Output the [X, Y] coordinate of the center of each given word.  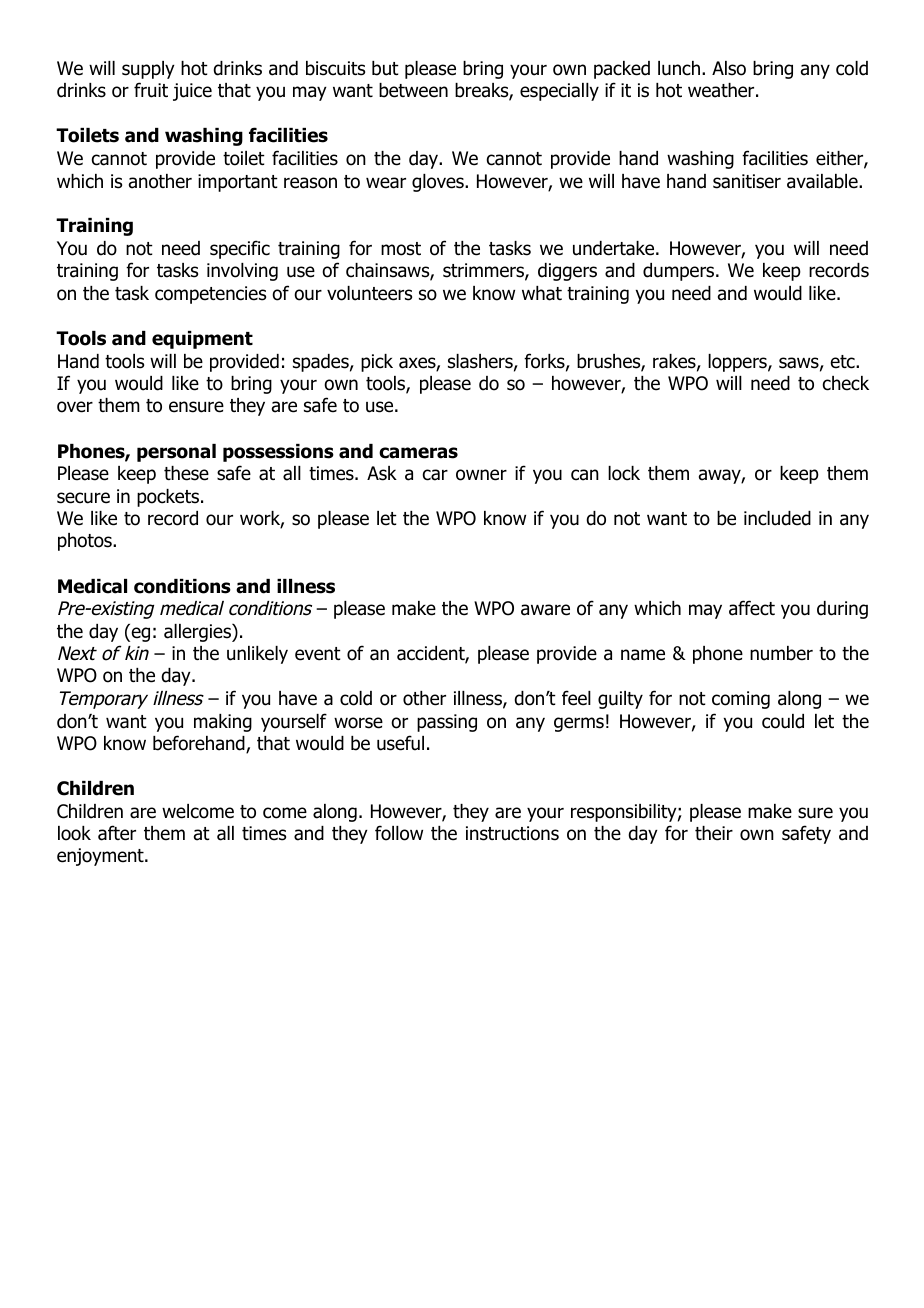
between [413, 90]
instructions [512, 833]
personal [176, 453]
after [117, 833]
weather [722, 90]
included [777, 518]
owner [481, 475]
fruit [151, 90]
